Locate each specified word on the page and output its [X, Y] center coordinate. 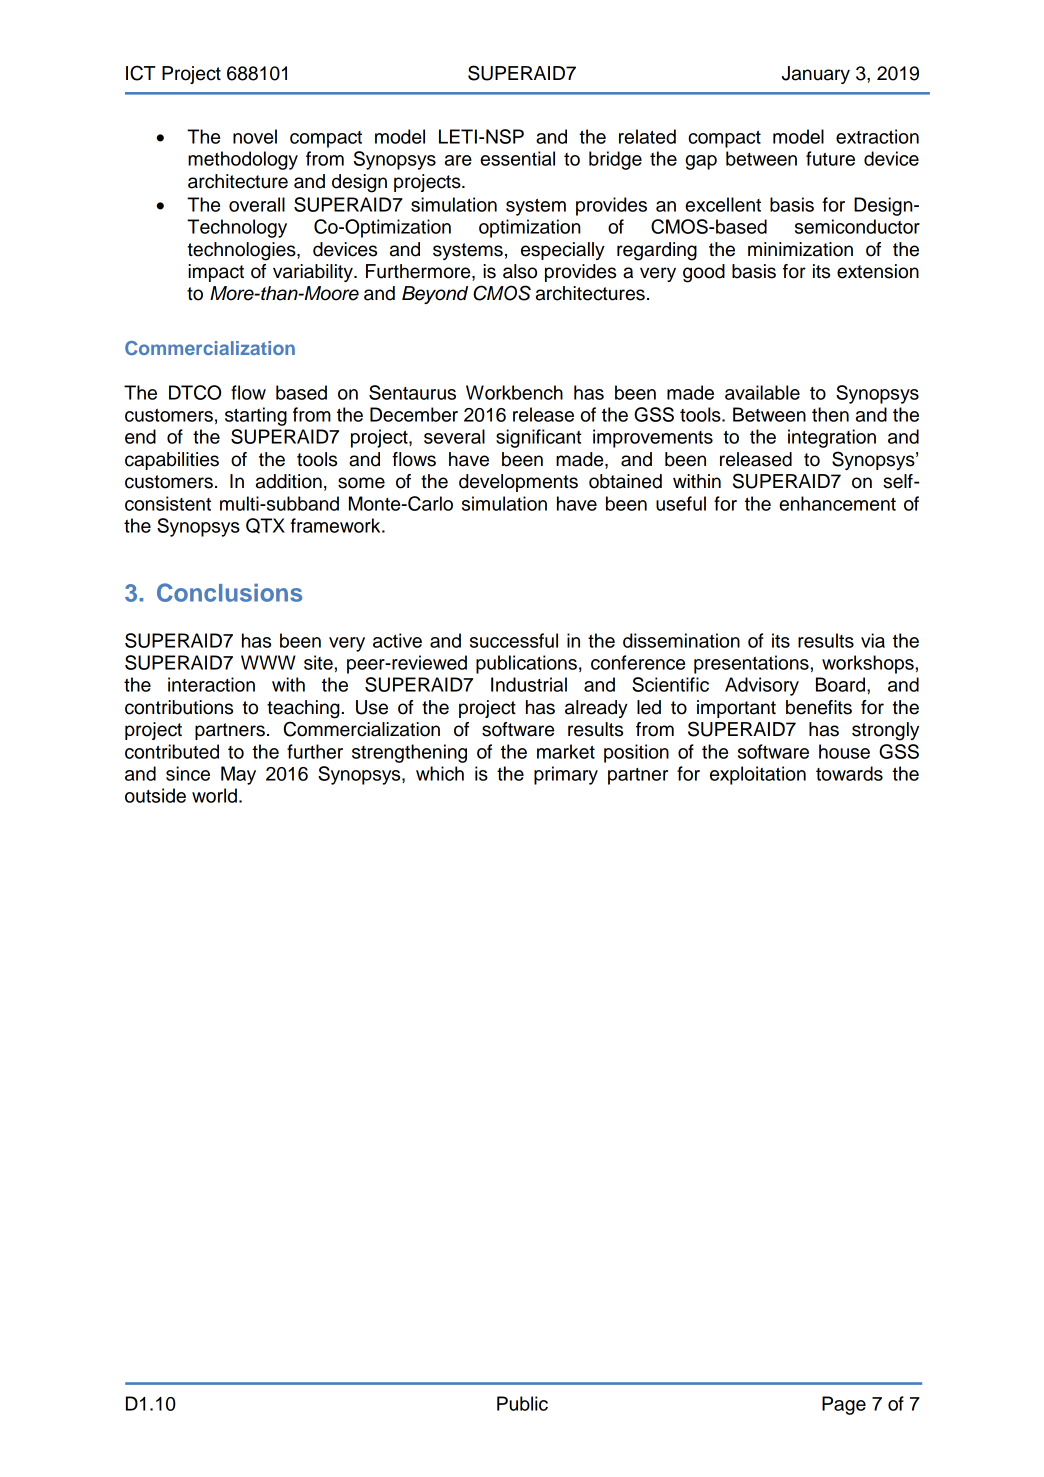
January [816, 75]
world [214, 795]
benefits [819, 707]
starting [256, 416]
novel [255, 136]
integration [832, 438]
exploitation [758, 775]
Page [844, 1405]
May [238, 775]
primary [566, 775]
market [566, 751]
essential [517, 158]
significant [538, 438]
